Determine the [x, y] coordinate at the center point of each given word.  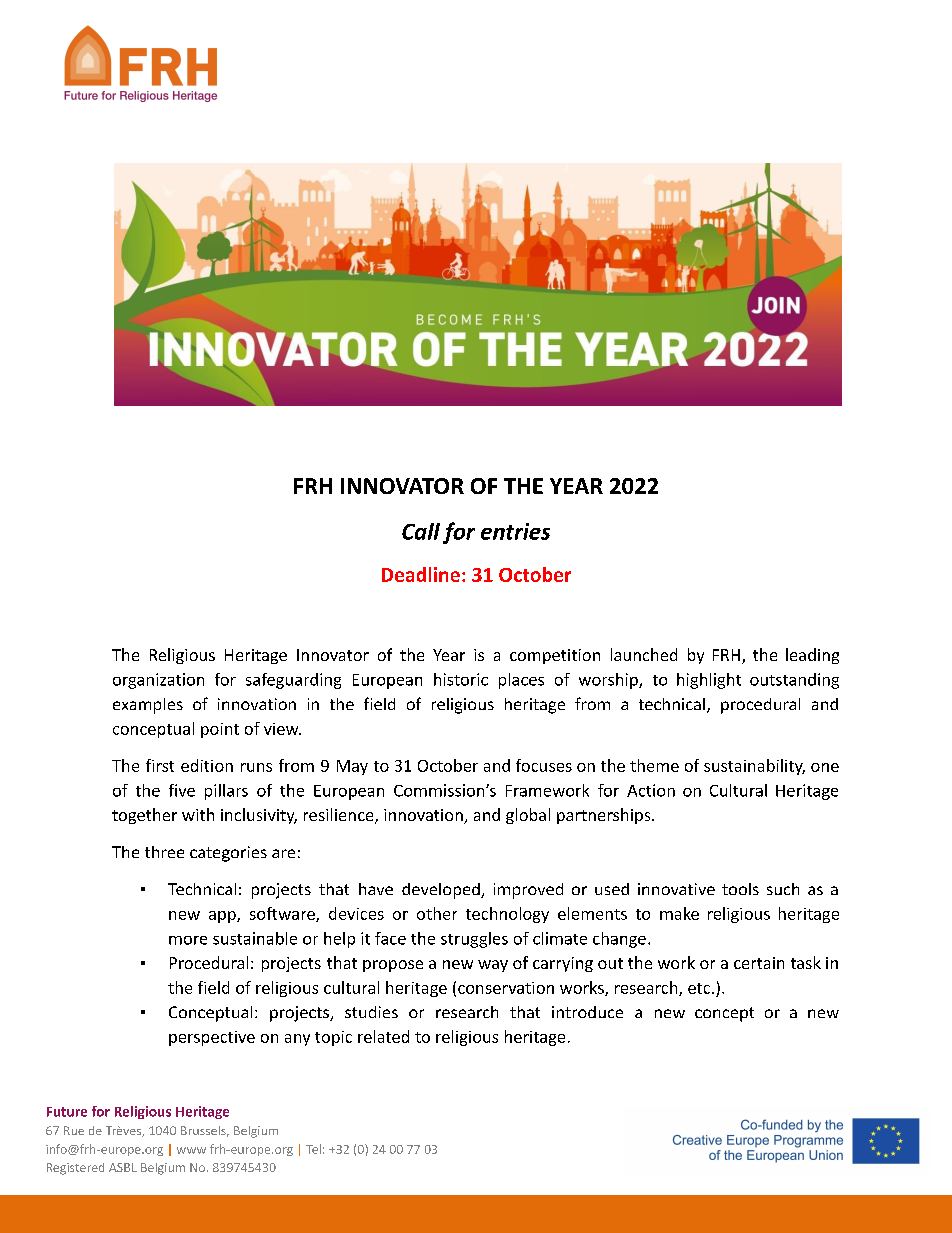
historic [461, 679]
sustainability [754, 767]
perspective [212, 1038]
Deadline [421, 574]
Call [421, 531]
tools [740, 889]
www [191, 1150]
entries [515, 531]
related [383, 1036]
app [223, 917]
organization [158, 681]
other [437, 913]
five [182, 790]
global [528, 816]
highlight [709, 681]
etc [699, 988]
